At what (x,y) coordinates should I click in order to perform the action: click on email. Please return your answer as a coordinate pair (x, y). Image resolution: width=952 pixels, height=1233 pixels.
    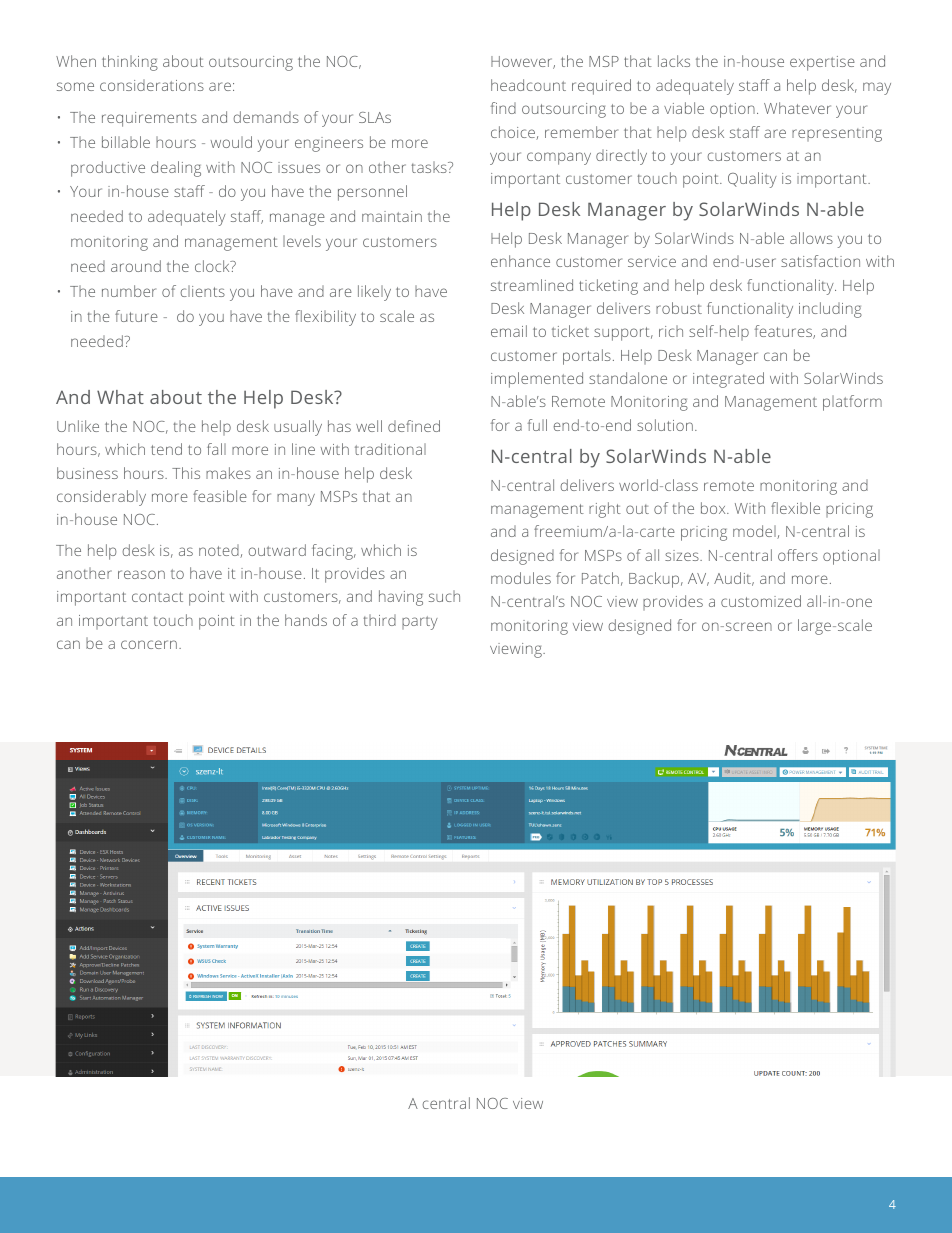
    Looking at the image, I should click on (509, 331).
